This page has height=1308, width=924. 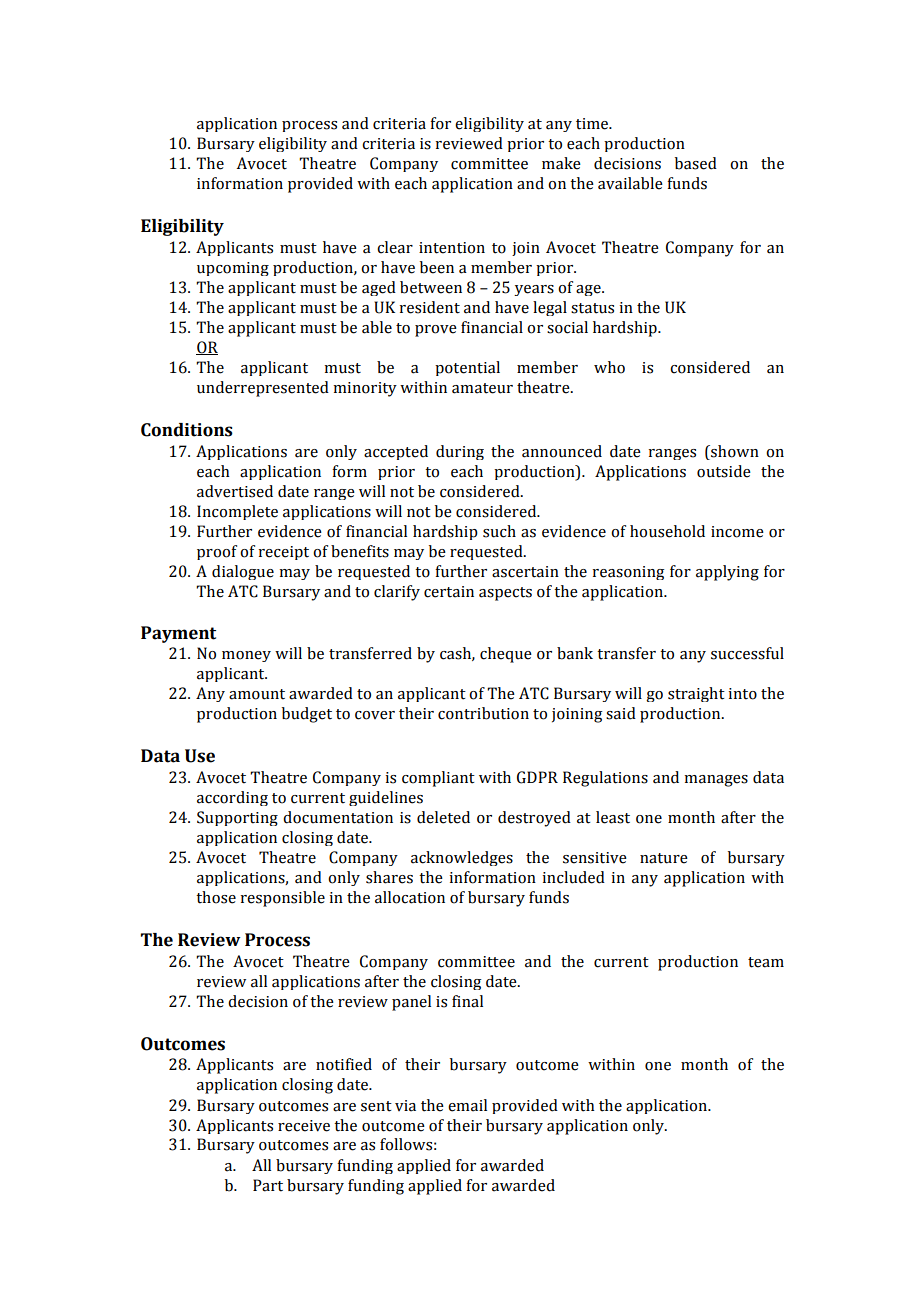 I want to click on Part, so click(x=268, y=1185).
